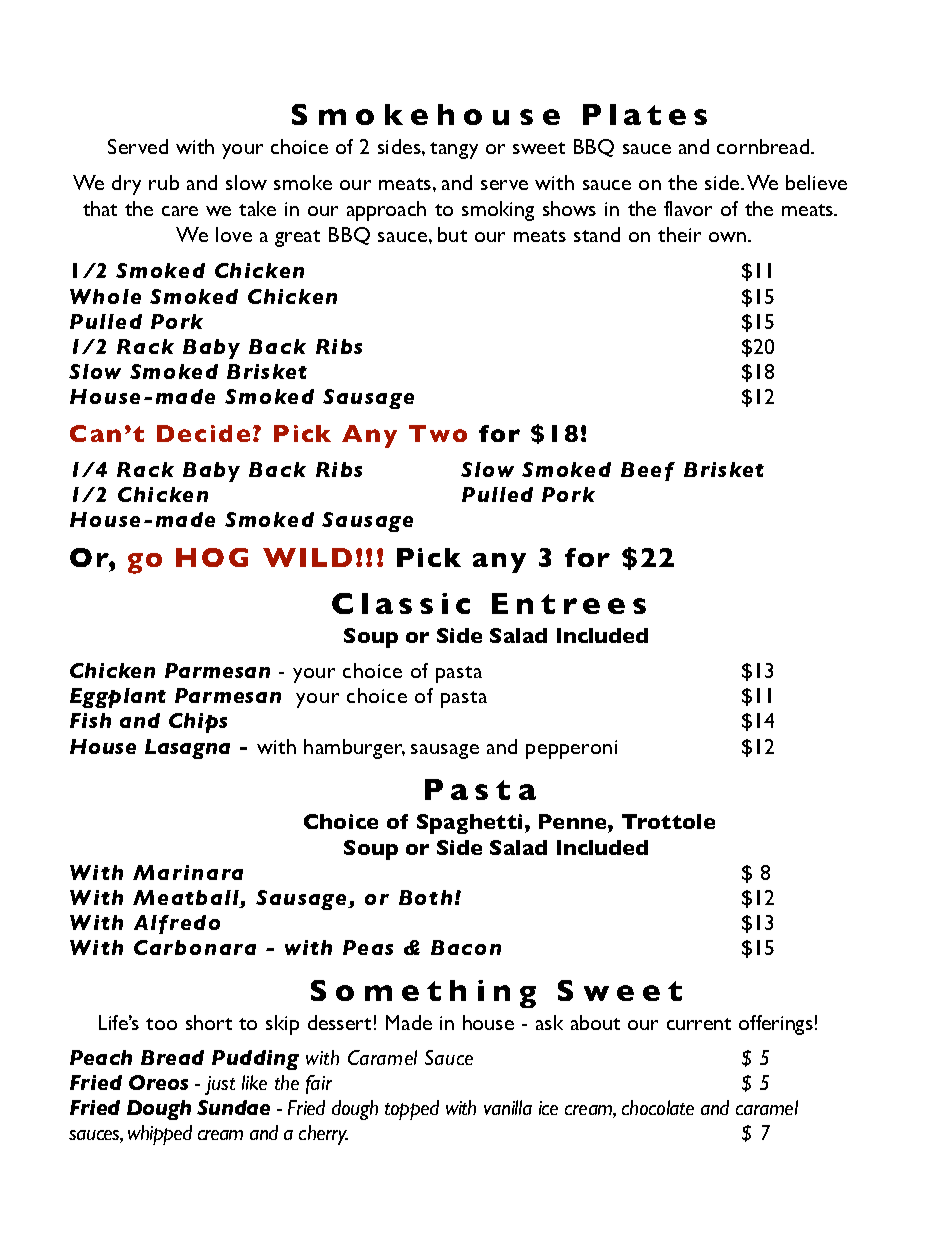  I want to click on Beef, so click(648, 471).
